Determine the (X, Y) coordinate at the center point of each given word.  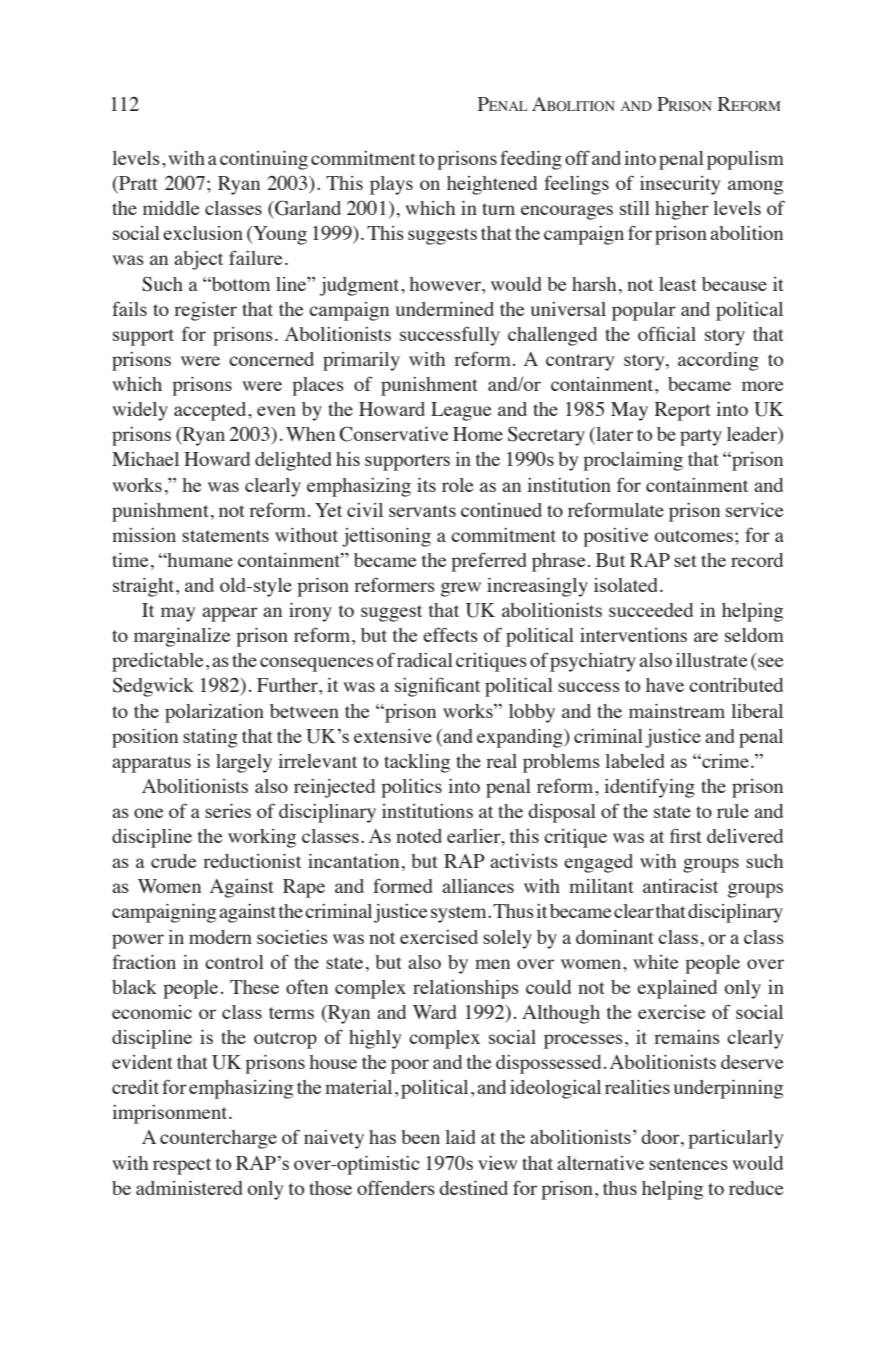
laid (460, 1137)
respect (182, 1166)
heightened (492, 185)
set (685, 561)
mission (144, 535)
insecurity (680, 185)
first (686, 835)
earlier (475, 837)
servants (422, 511)
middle (171, 208)
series (228, 811)
